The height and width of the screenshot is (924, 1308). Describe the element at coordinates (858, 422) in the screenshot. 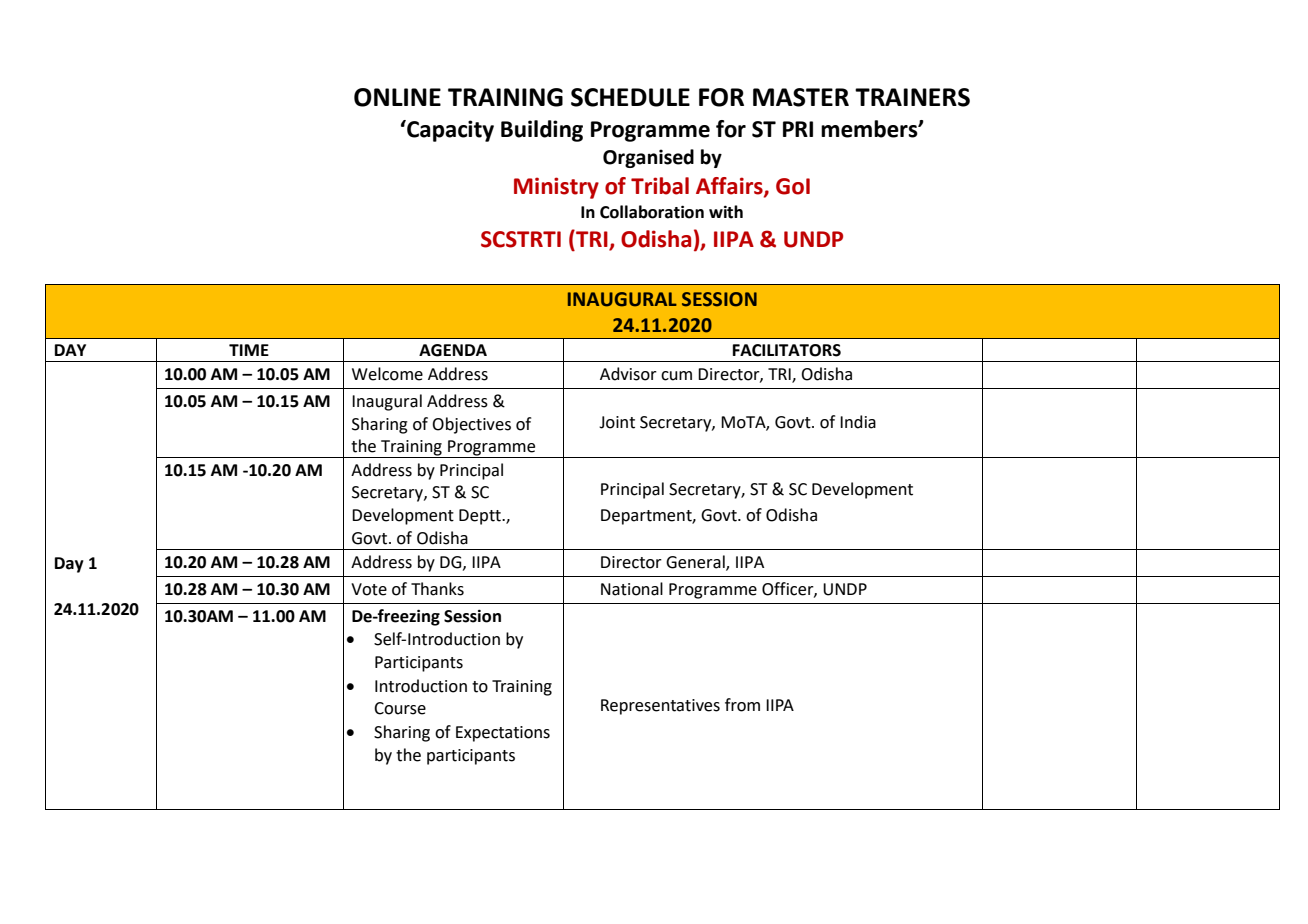

I see `India` at that location.
